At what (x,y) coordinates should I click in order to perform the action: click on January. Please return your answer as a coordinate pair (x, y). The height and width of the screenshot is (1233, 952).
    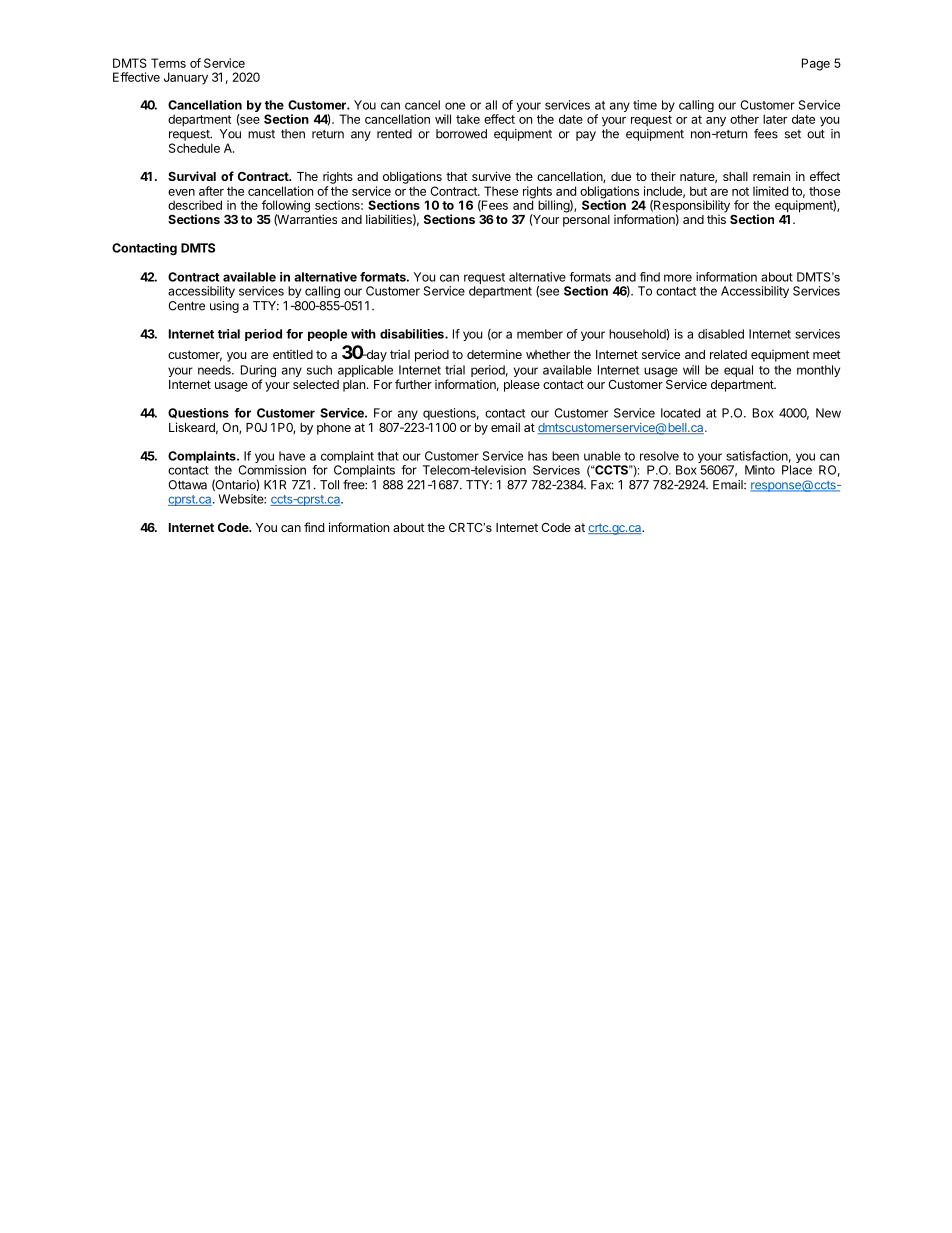
    Looking at the image, I should click on (186, 78).
